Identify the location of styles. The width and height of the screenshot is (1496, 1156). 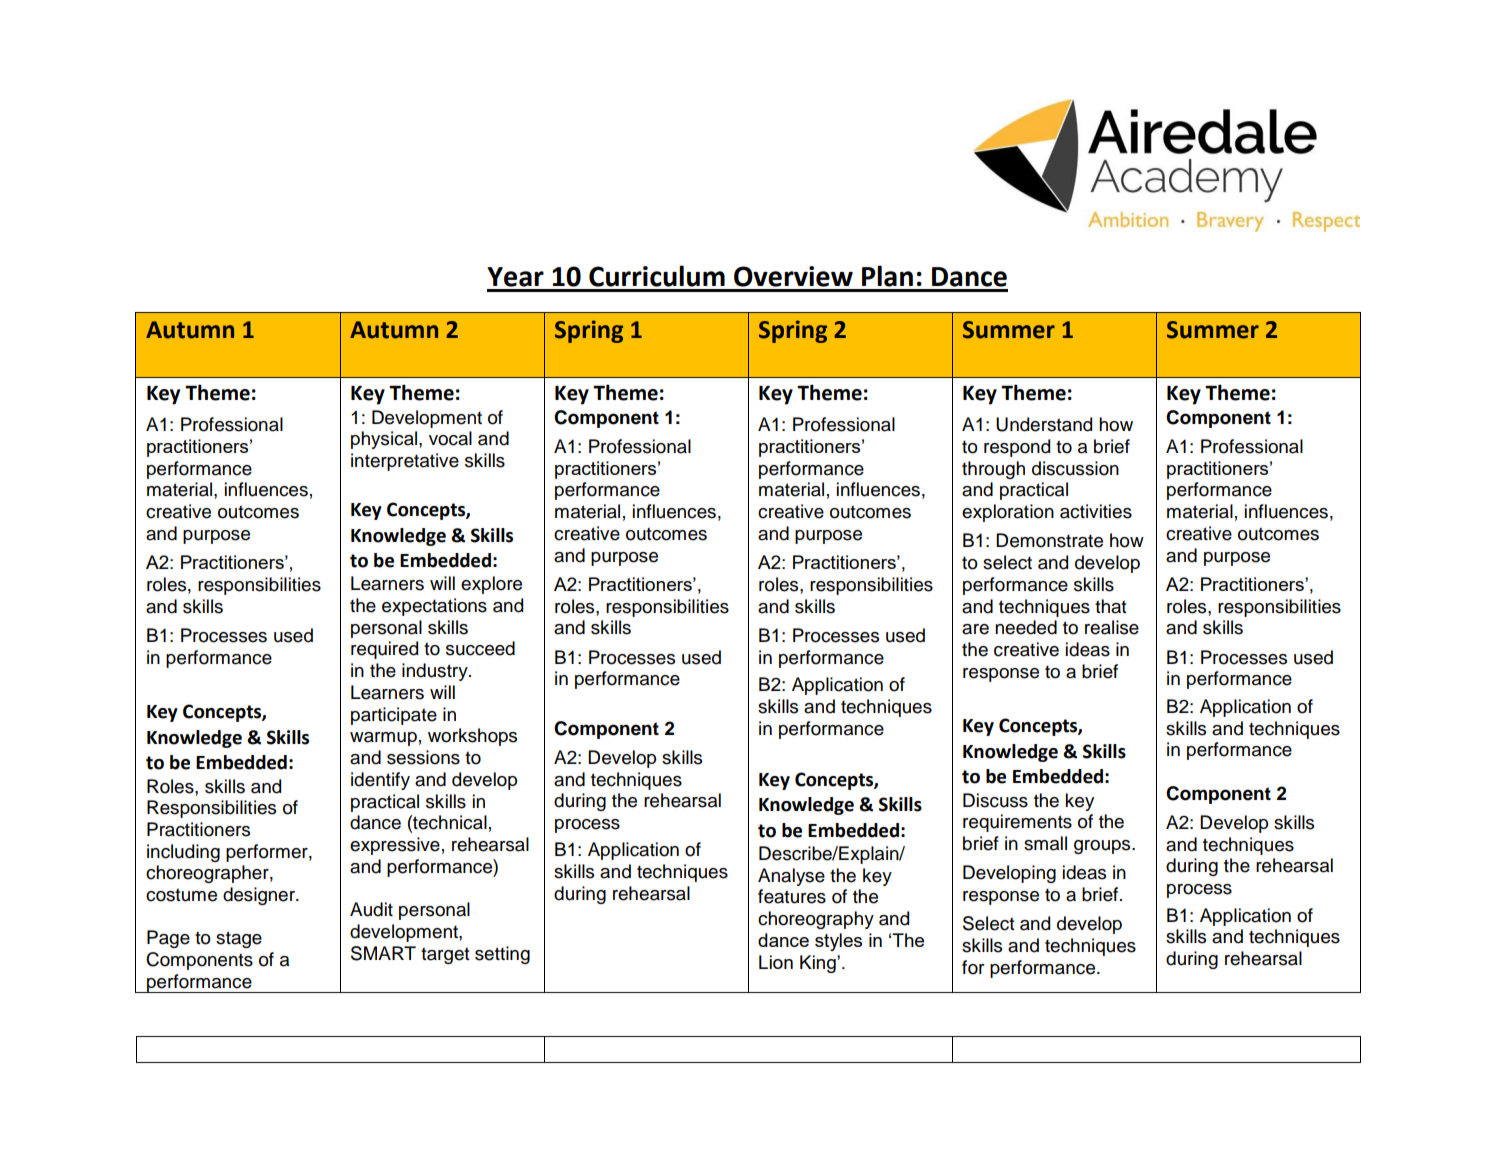
(838, 942).
